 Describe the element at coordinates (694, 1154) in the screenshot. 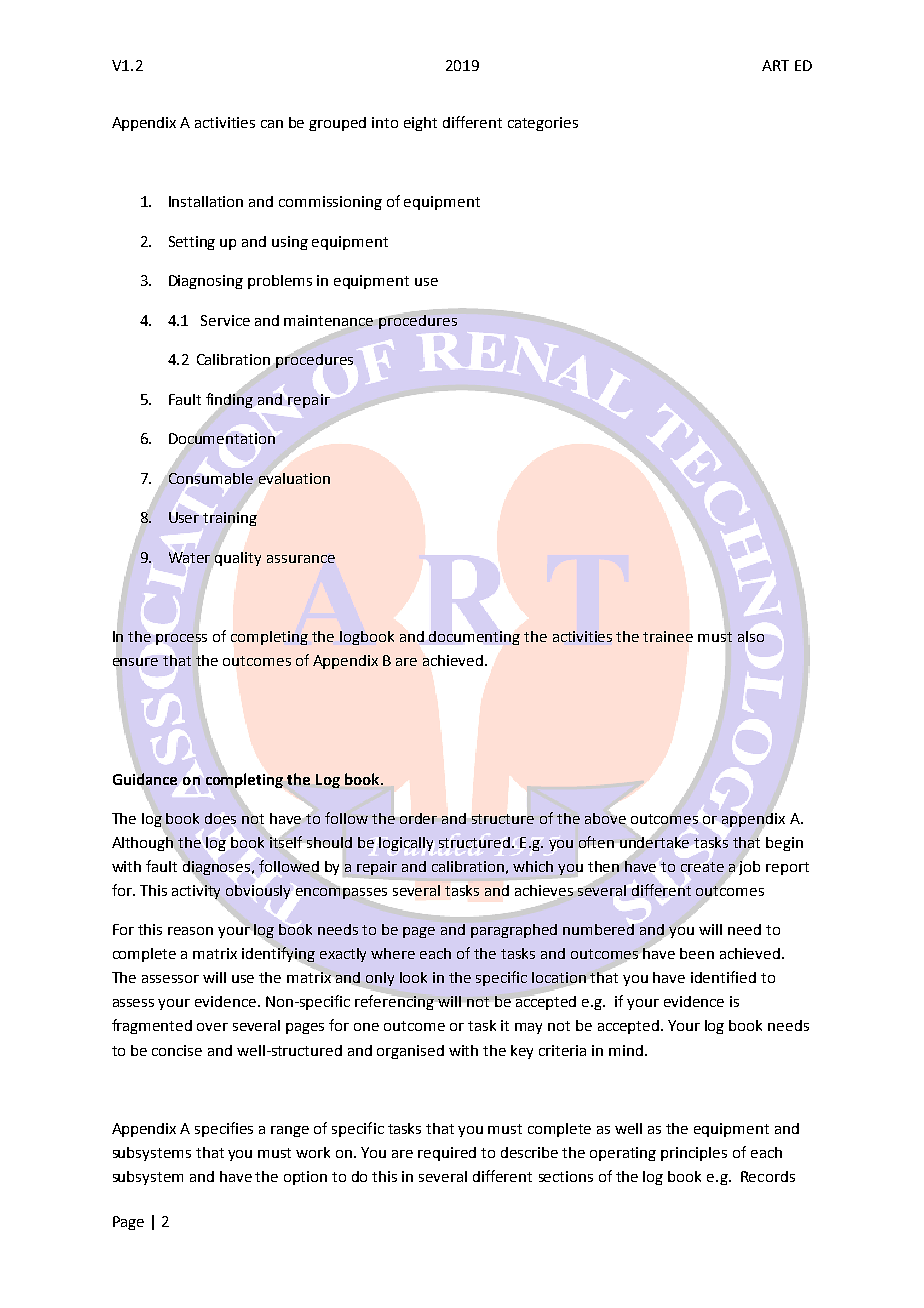

I see `principles` at that location.
